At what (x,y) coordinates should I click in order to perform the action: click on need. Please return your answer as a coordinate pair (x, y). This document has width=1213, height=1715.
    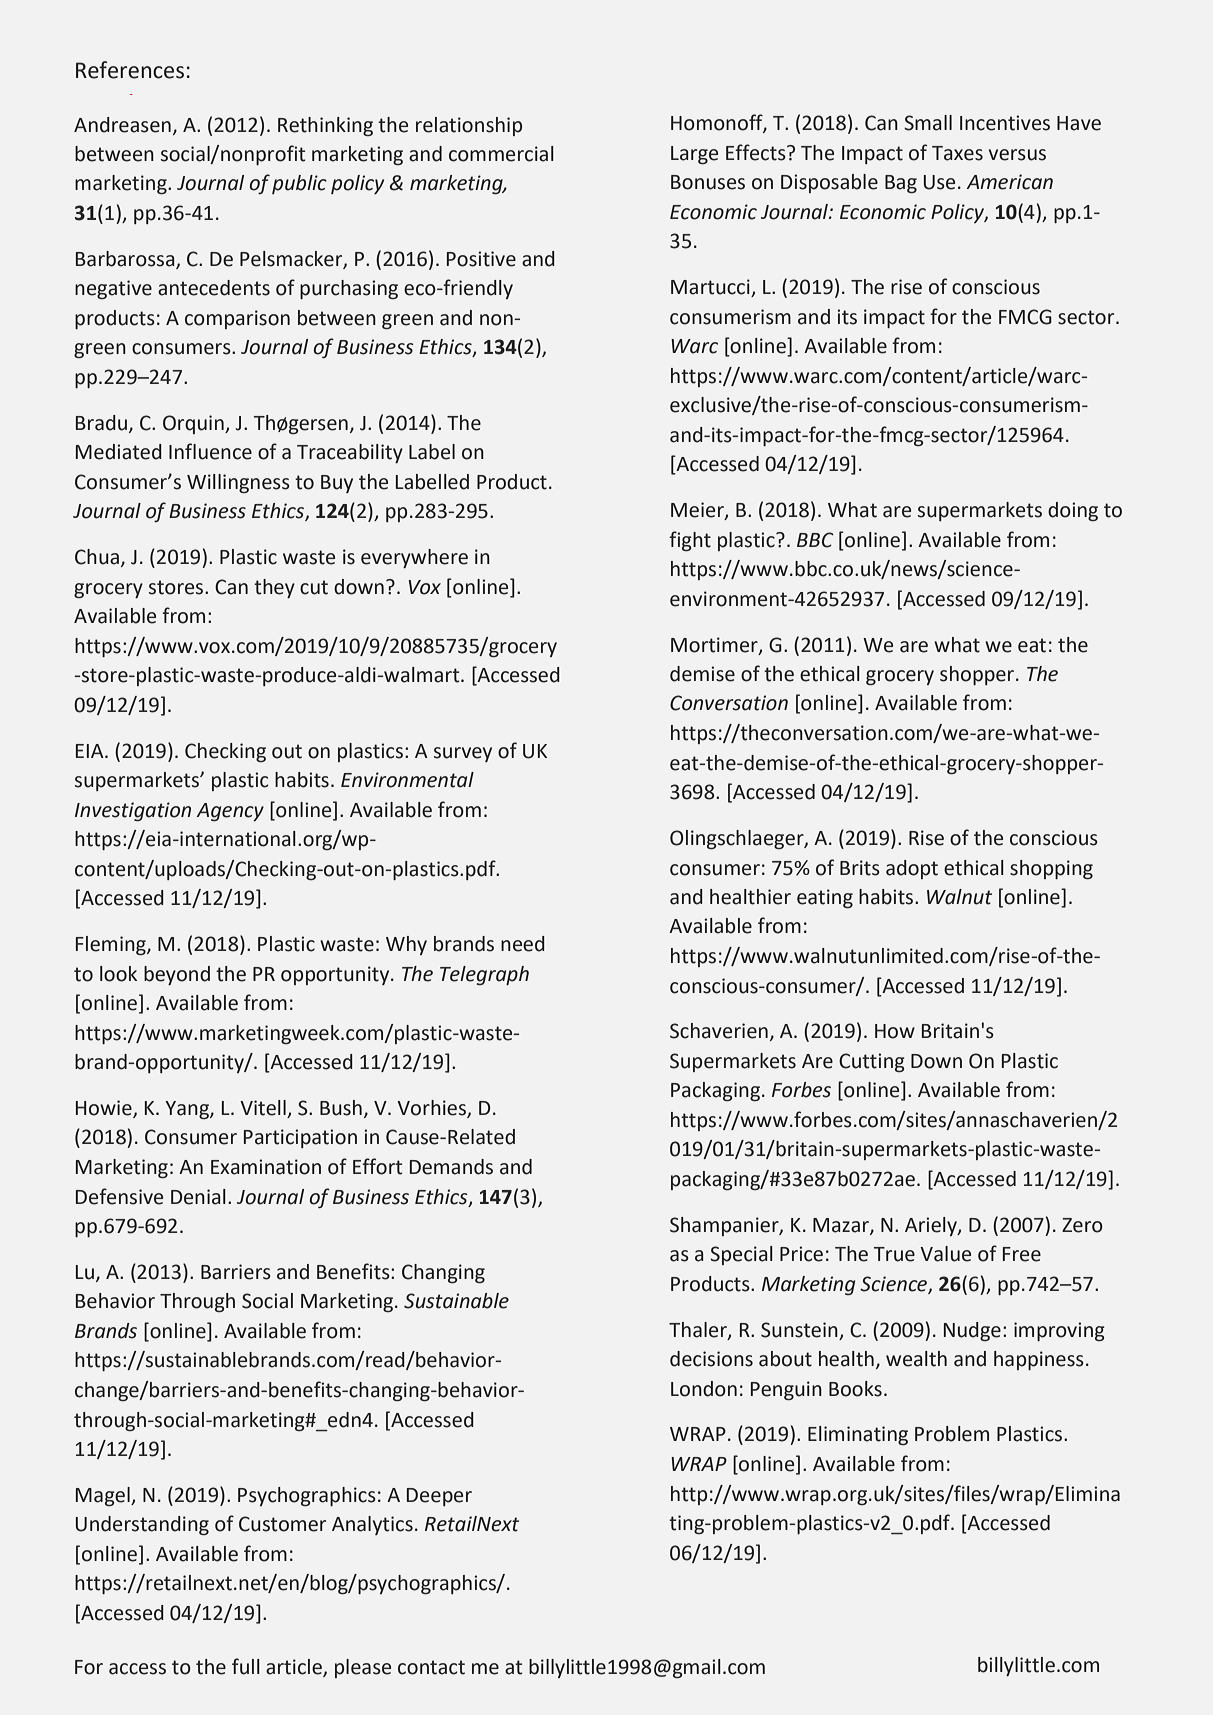
    Looking at the image, I should click on (523, 944).
